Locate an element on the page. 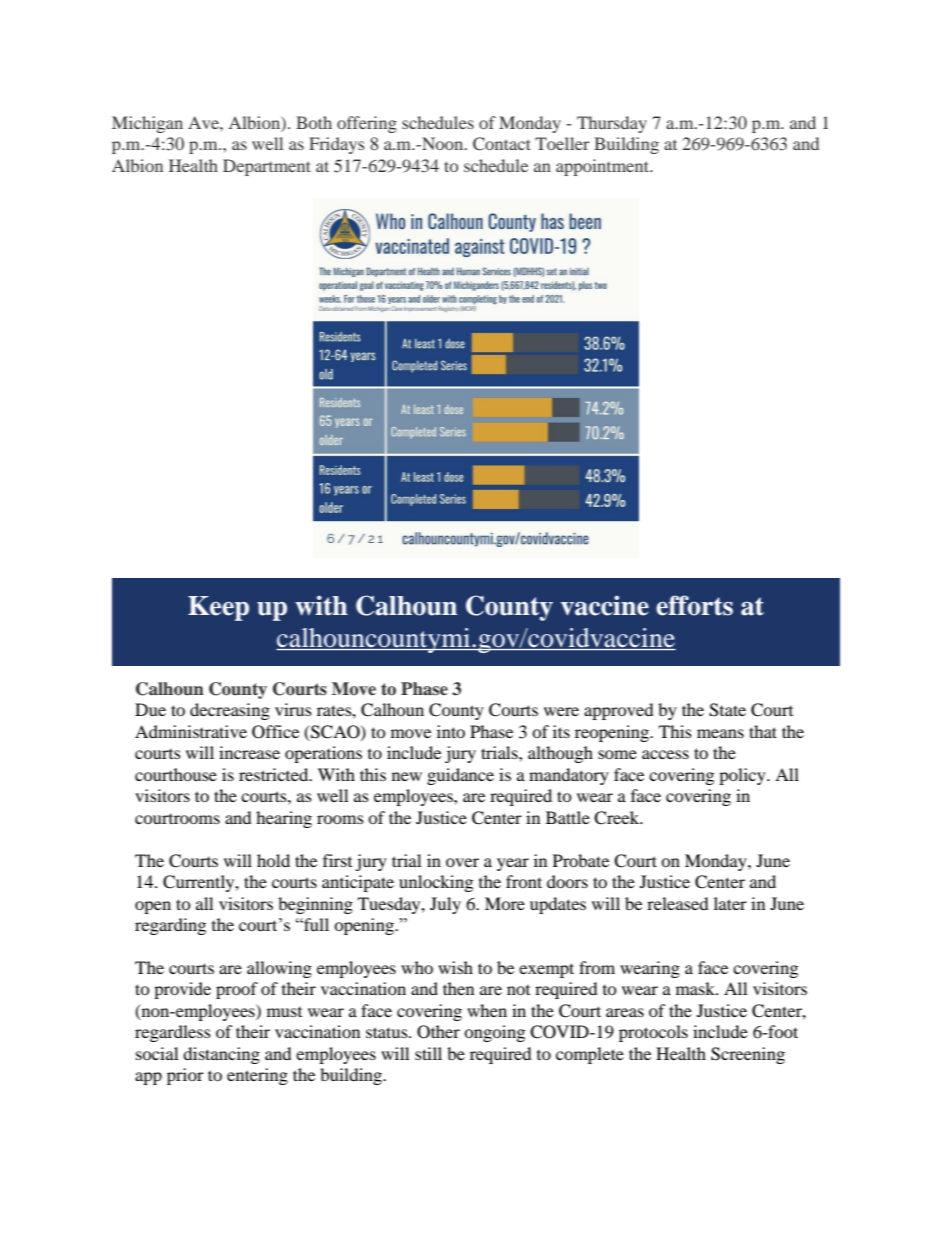 Image resolution: width=952 pixels, height=1233 pixels. increase is located at coordinates (249, 752).
